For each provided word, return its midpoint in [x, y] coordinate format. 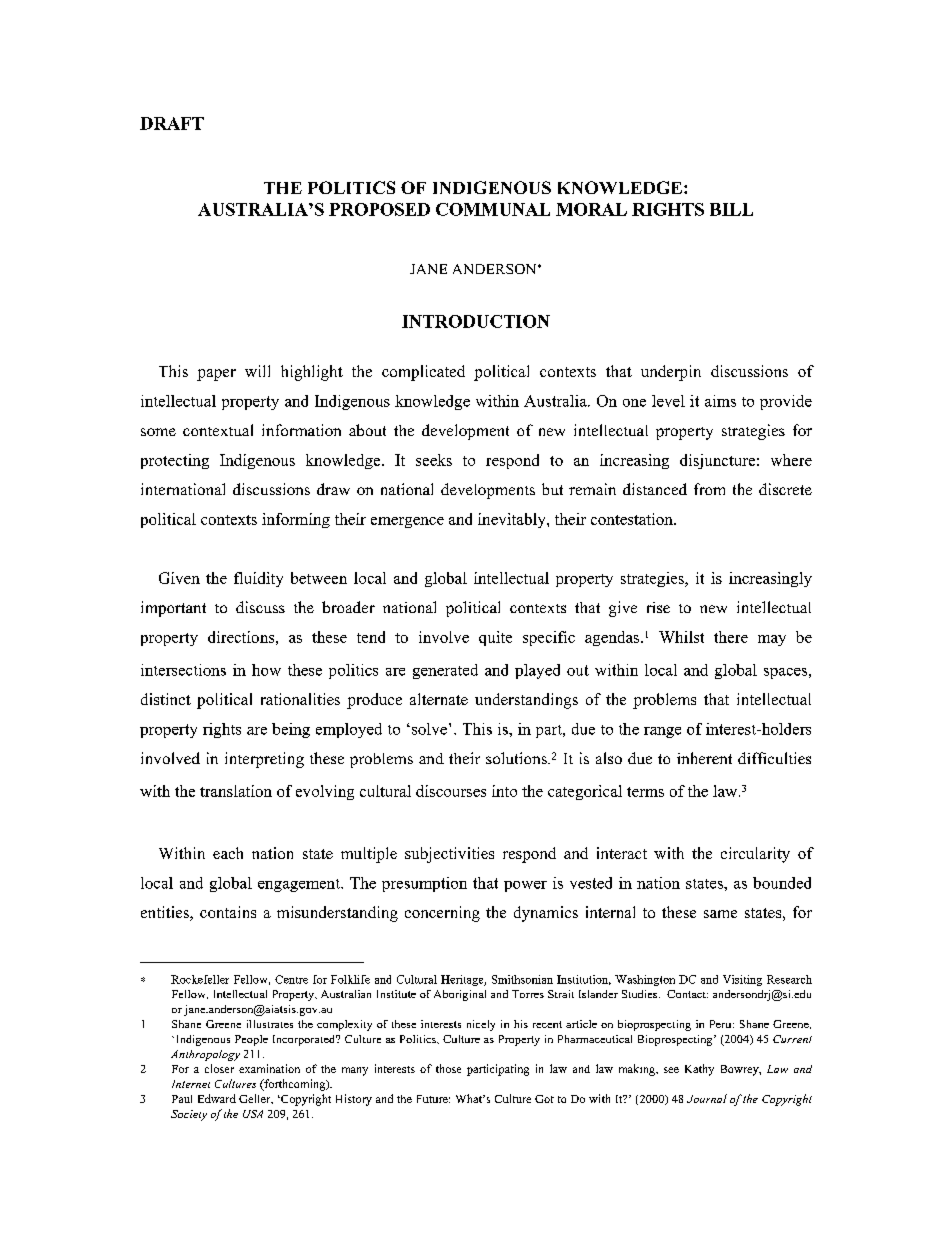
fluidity [258, 579]
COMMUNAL [493, 209]
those [448, 1068]
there [731, 637]
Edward [217, 1098]
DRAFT [172, 123]
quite [495, 638]
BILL [731, 209]
